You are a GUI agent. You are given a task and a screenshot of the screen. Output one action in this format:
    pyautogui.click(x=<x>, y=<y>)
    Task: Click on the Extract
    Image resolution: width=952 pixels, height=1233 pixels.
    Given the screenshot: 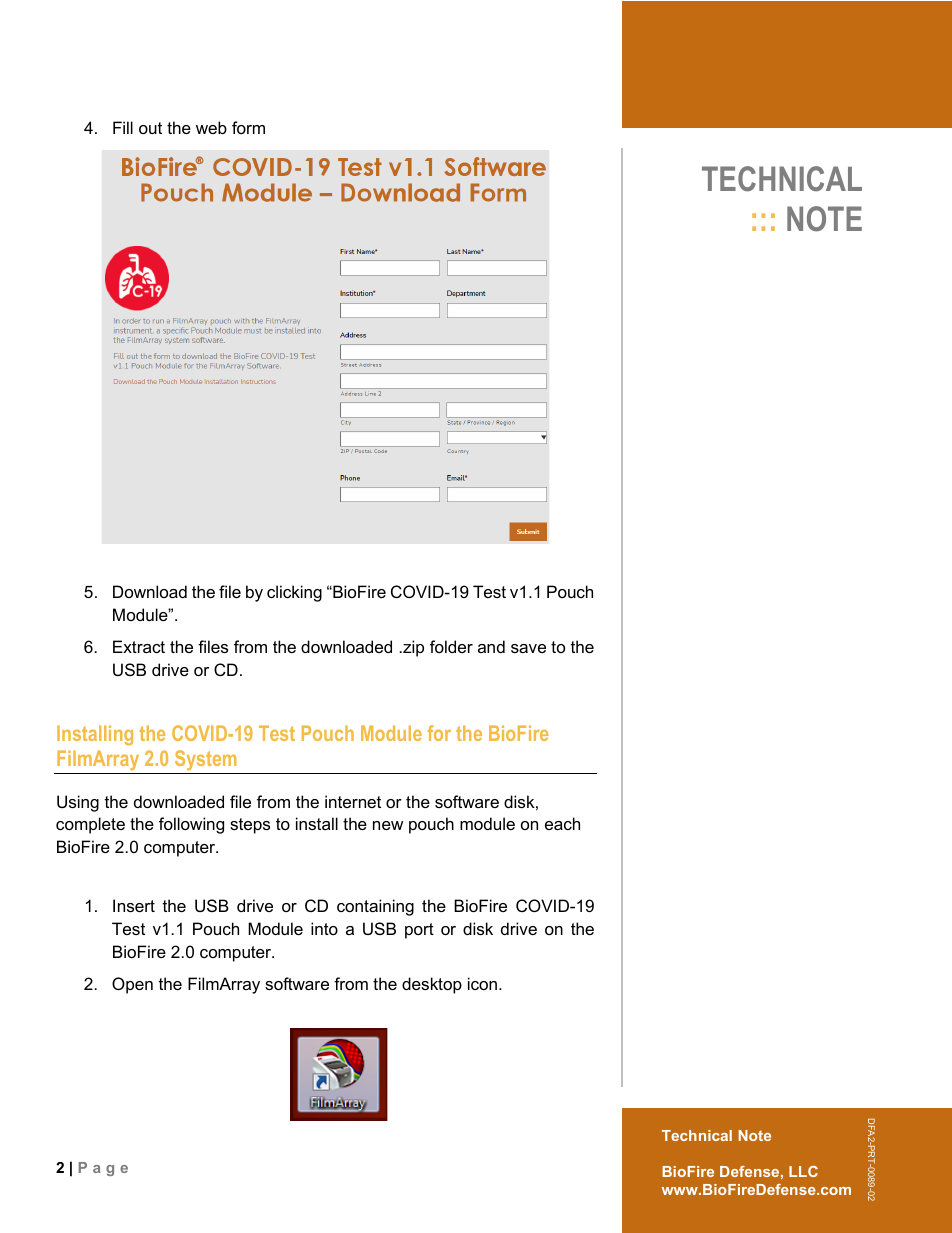 What is the action you would take?
    pyautogui.click(x=139, y=646)
